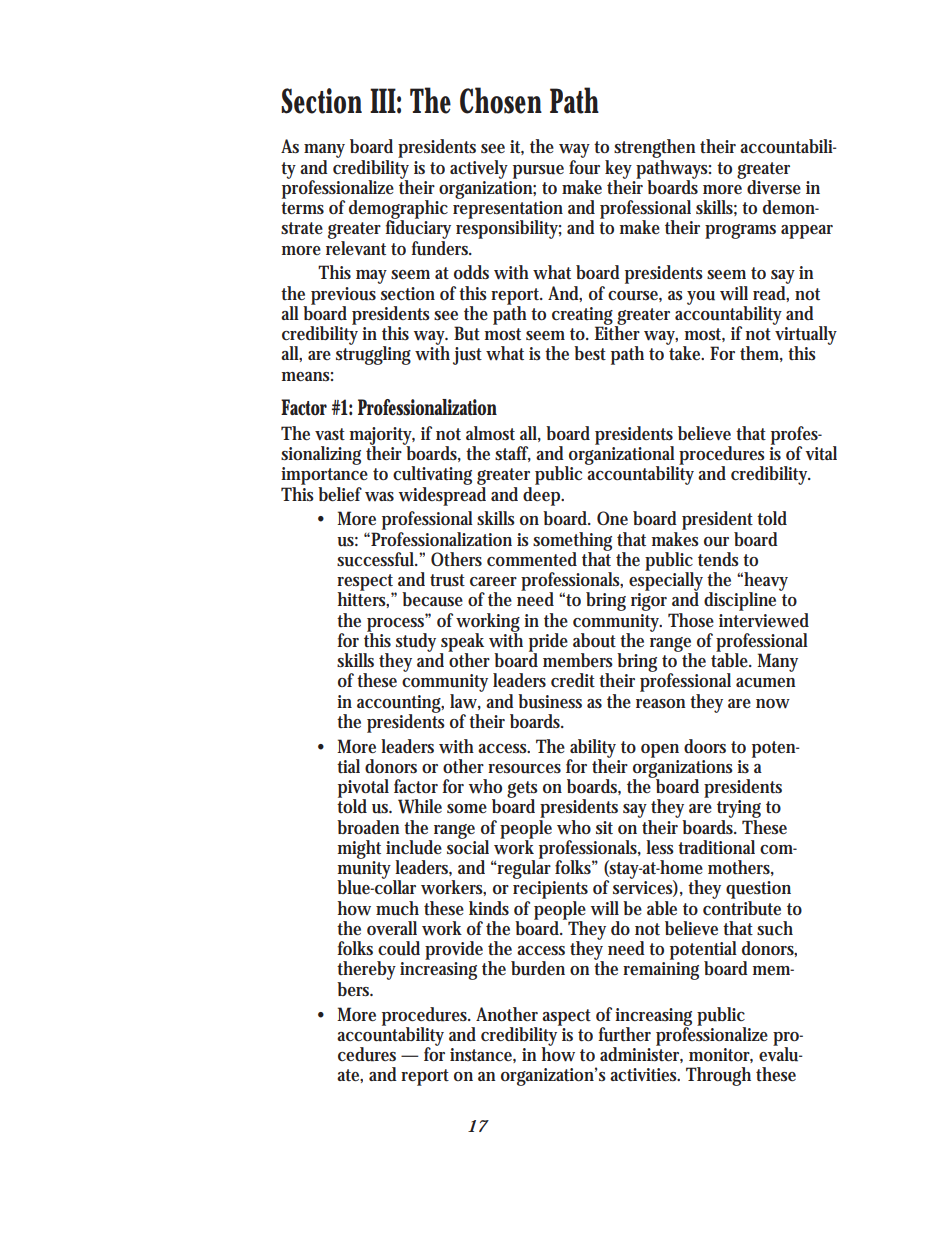 The image size is (952, 1233). Describe the element at coordinates (584, 166) in the screenshot. I see `four` at that location.
